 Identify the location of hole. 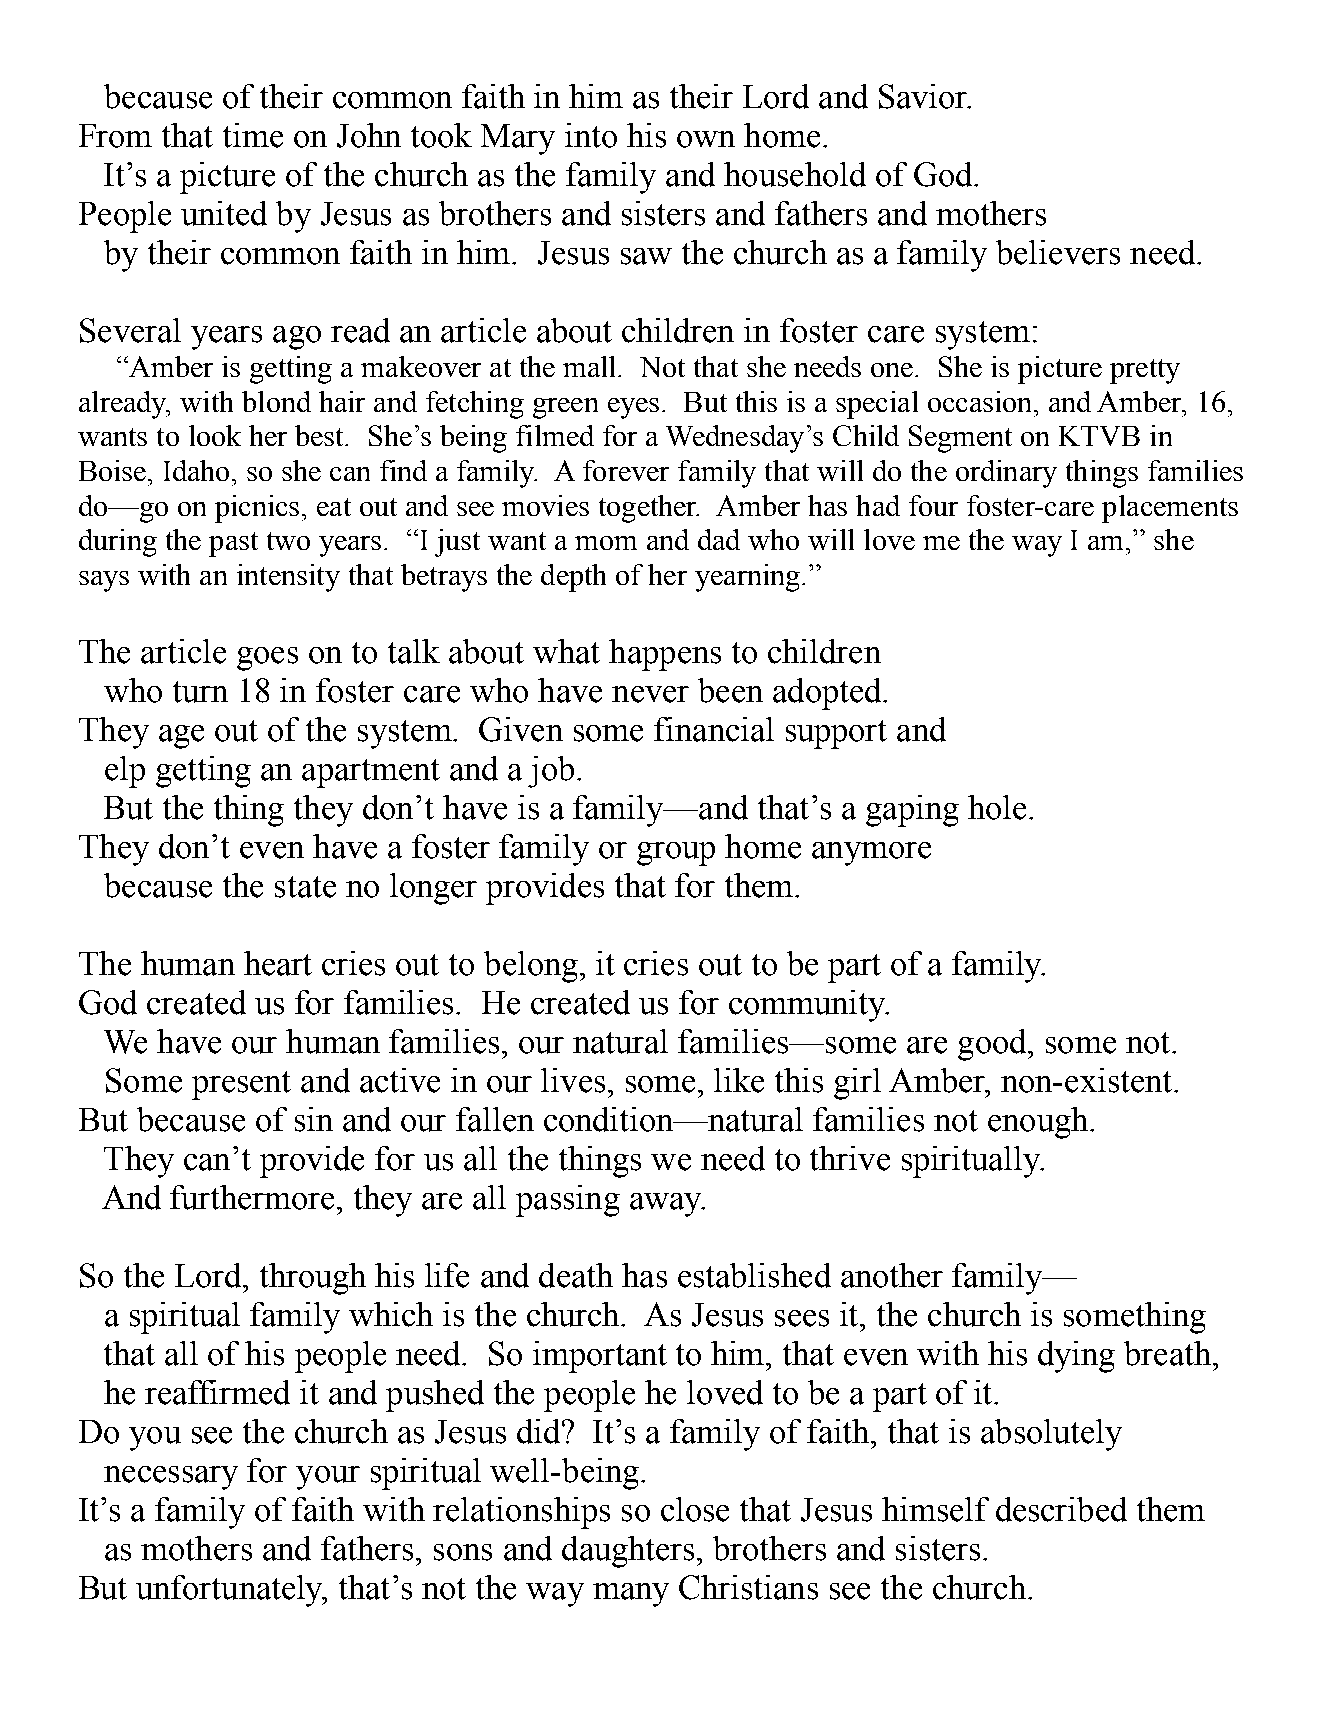
(997, 807).
